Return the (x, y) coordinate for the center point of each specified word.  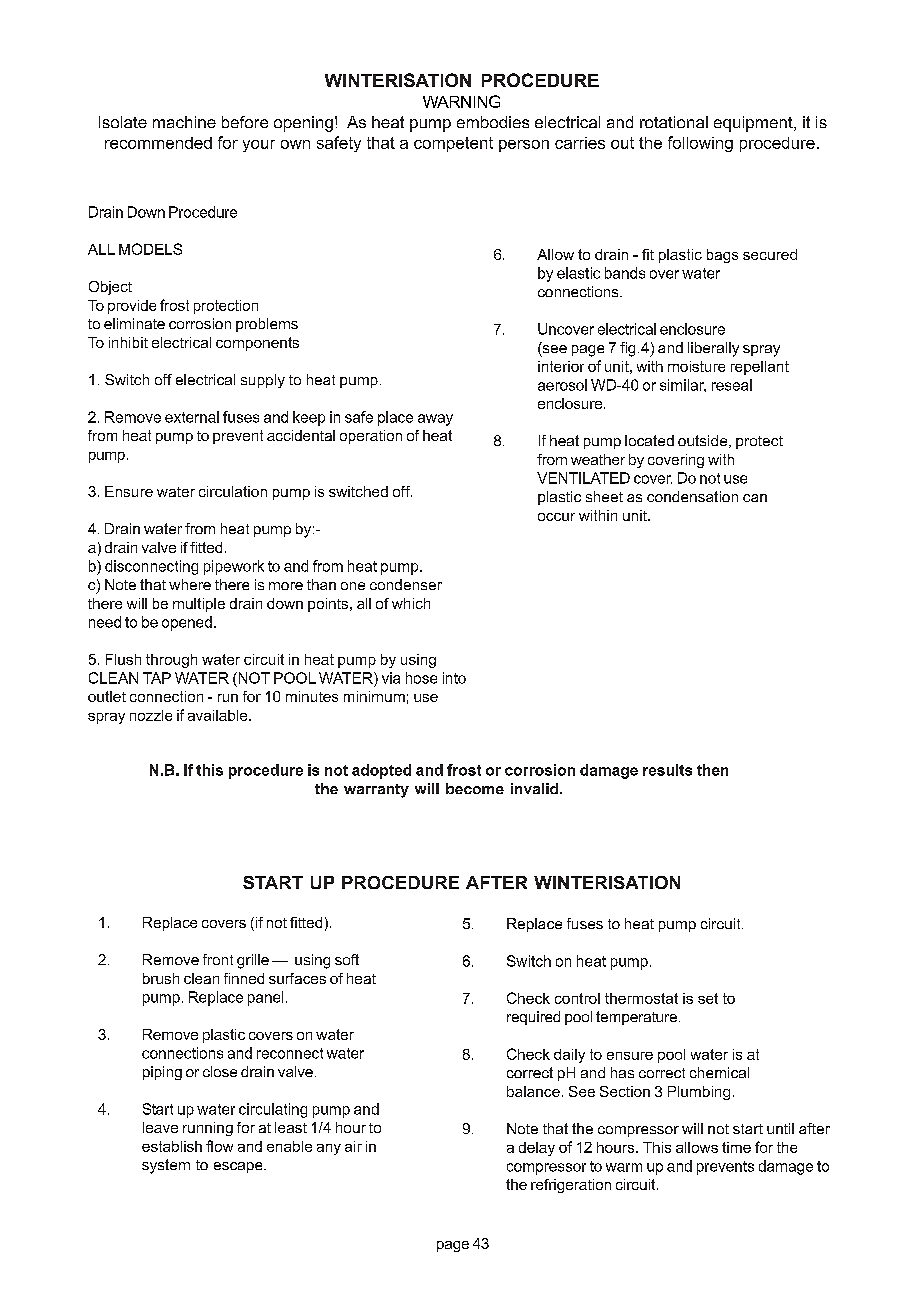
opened (187, 623)
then (712, 770)
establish (172, 1146)
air (353, 1146)
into (454, 678)
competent (453, 144)
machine (184, 122)
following (700, 144)
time (736, 1147)
